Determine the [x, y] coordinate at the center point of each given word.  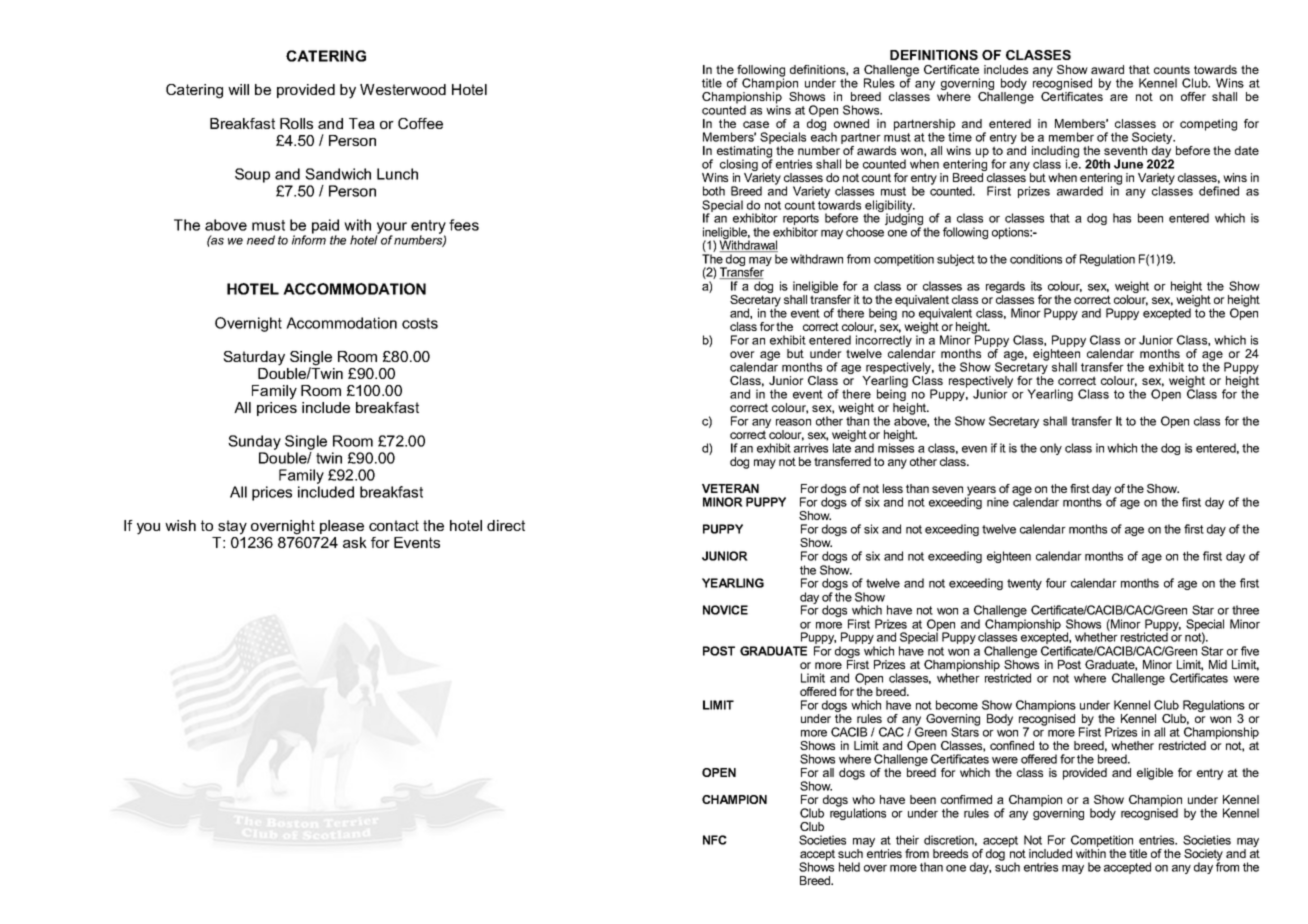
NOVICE [725, 610]
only [1051, 449]
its [1036, 286]
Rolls [296, 123]
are [1119, 97]
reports [801, 221]
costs [420, 323]
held [849, 867]
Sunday [254, 444]
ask [355, 542]
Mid [1218, 664]
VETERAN [730, 488]
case [756, 124]
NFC [715, 840]
